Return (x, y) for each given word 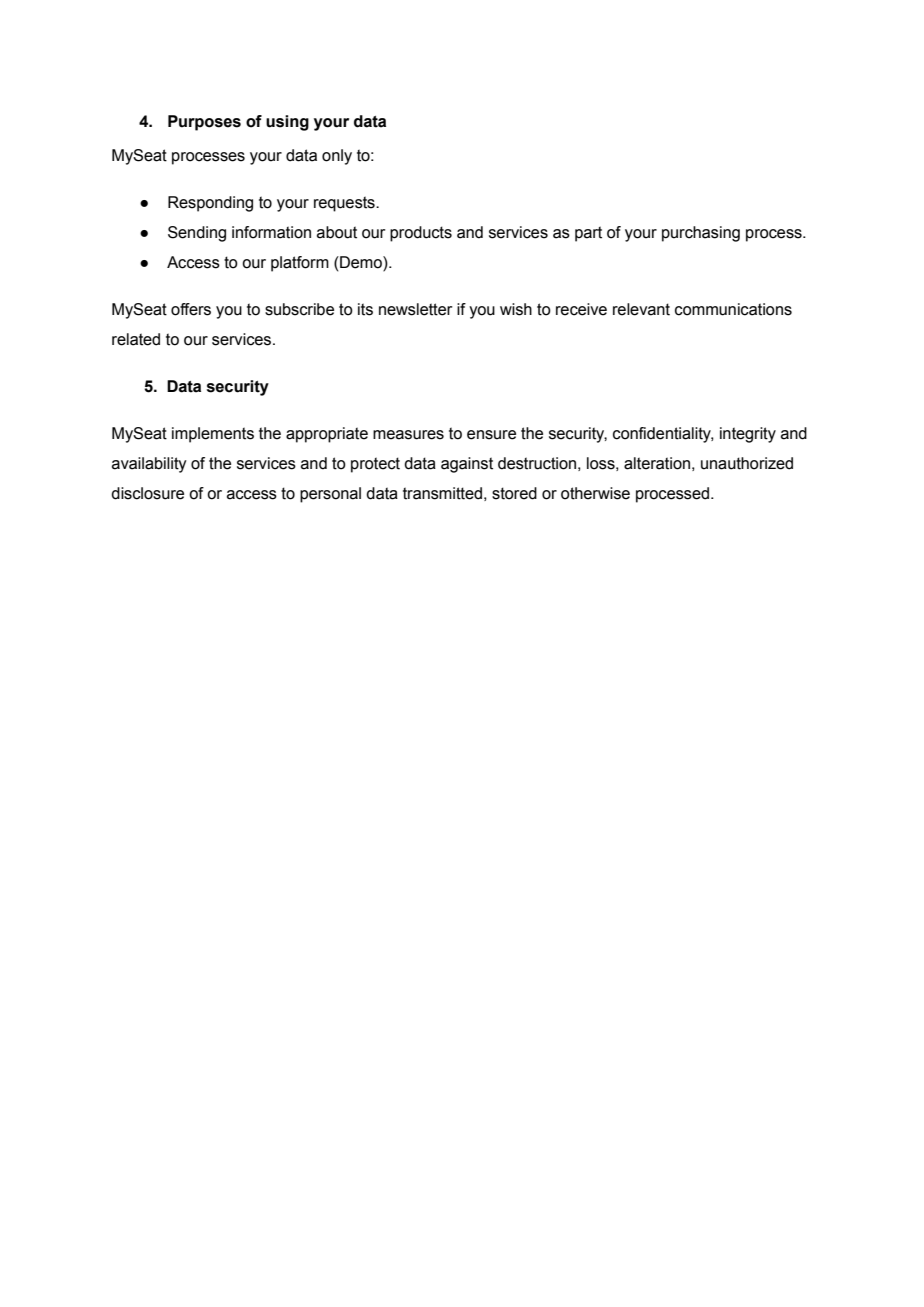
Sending (197, 234)
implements (213, 435)
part (588, 234)
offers (191, 309)
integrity (748, 435)
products (421, 234)
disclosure (147, 493)
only (337, 157)
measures (408, 435)
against (467, 465)
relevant (641, 309)
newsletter (415, 309)
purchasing (701, 234)
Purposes (204, 123)
